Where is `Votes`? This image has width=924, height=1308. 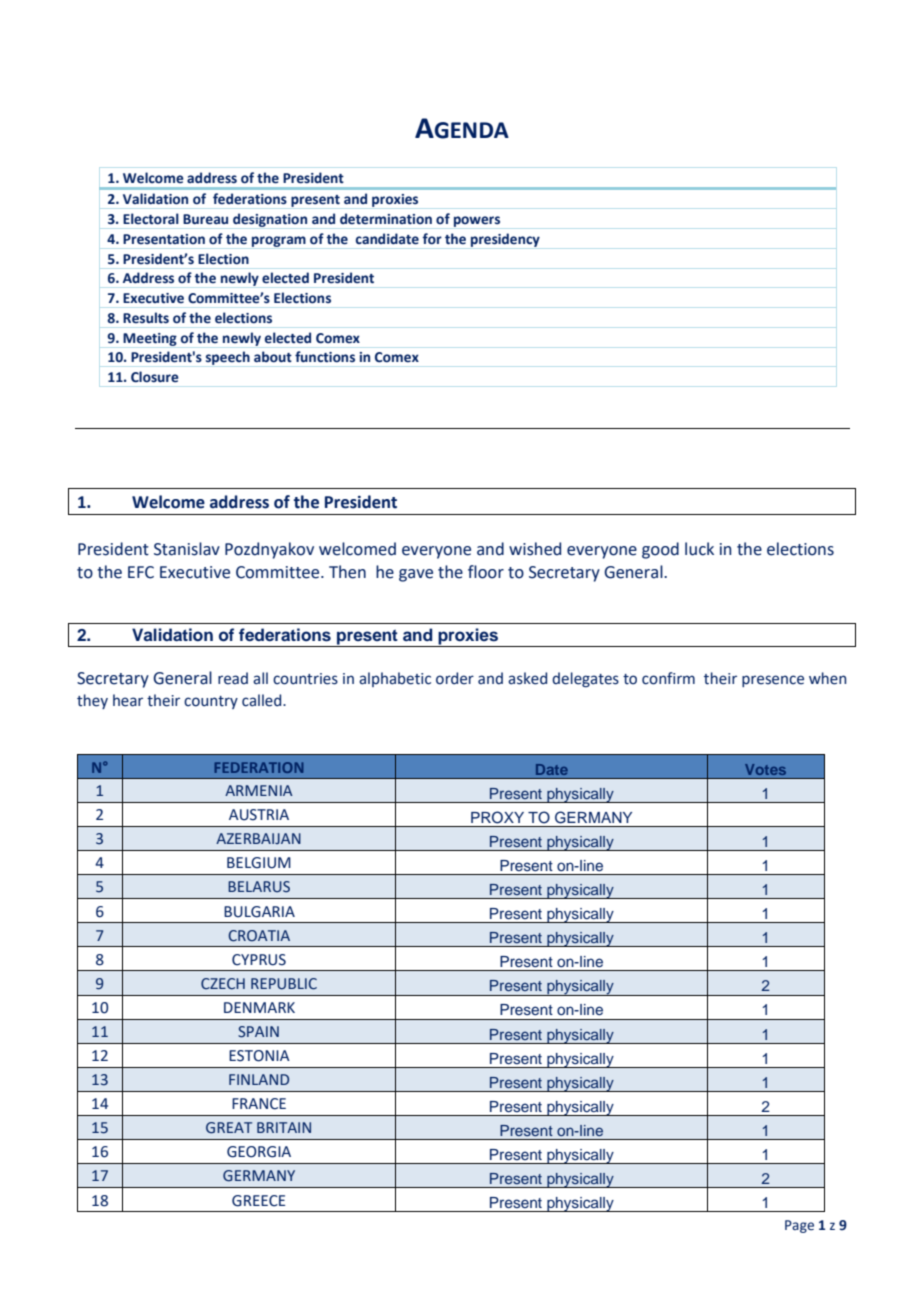
Votes is located at coordinates (765, 769).
